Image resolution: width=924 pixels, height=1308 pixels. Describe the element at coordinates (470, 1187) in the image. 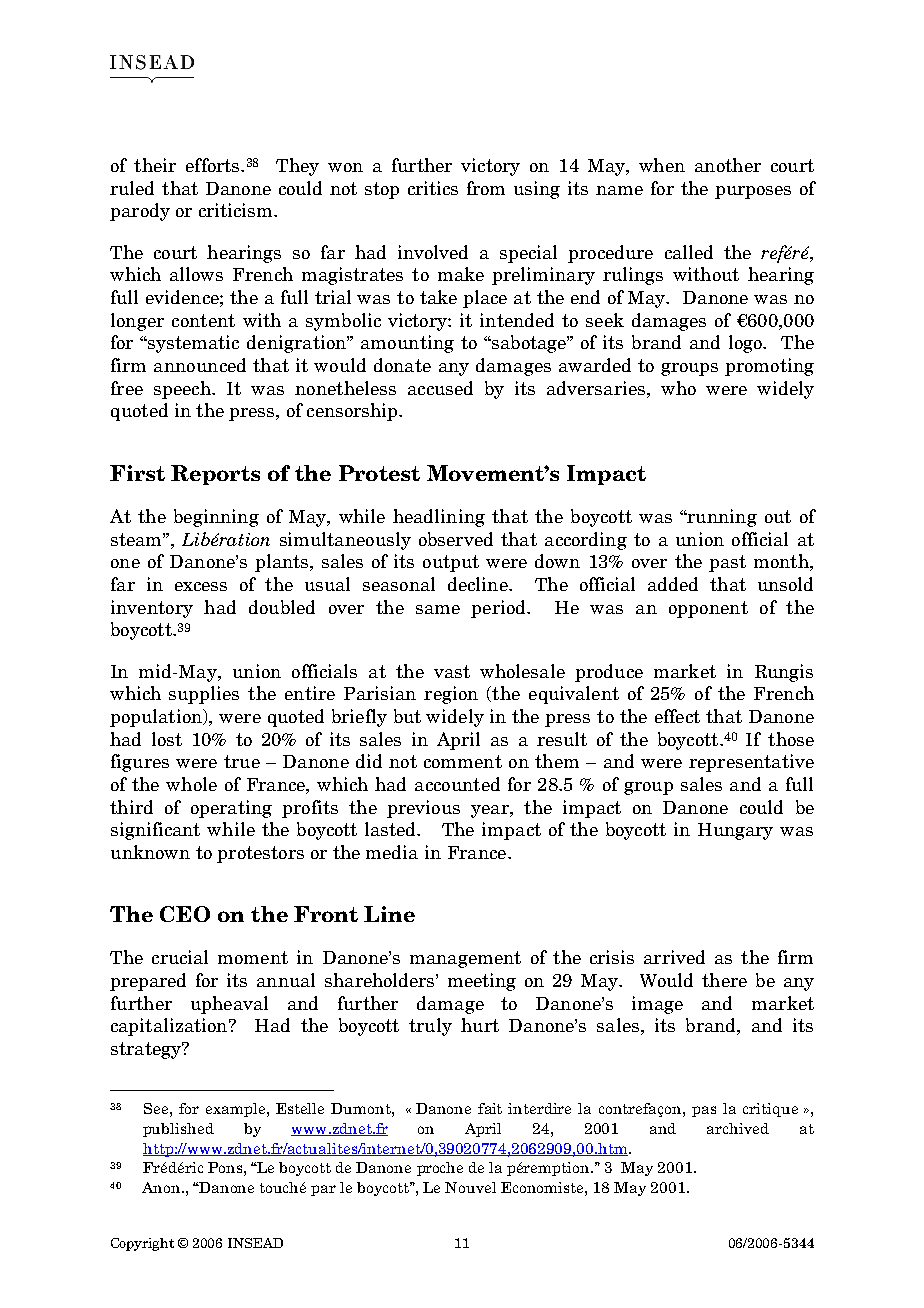

I see `Nouvel` at that location.
